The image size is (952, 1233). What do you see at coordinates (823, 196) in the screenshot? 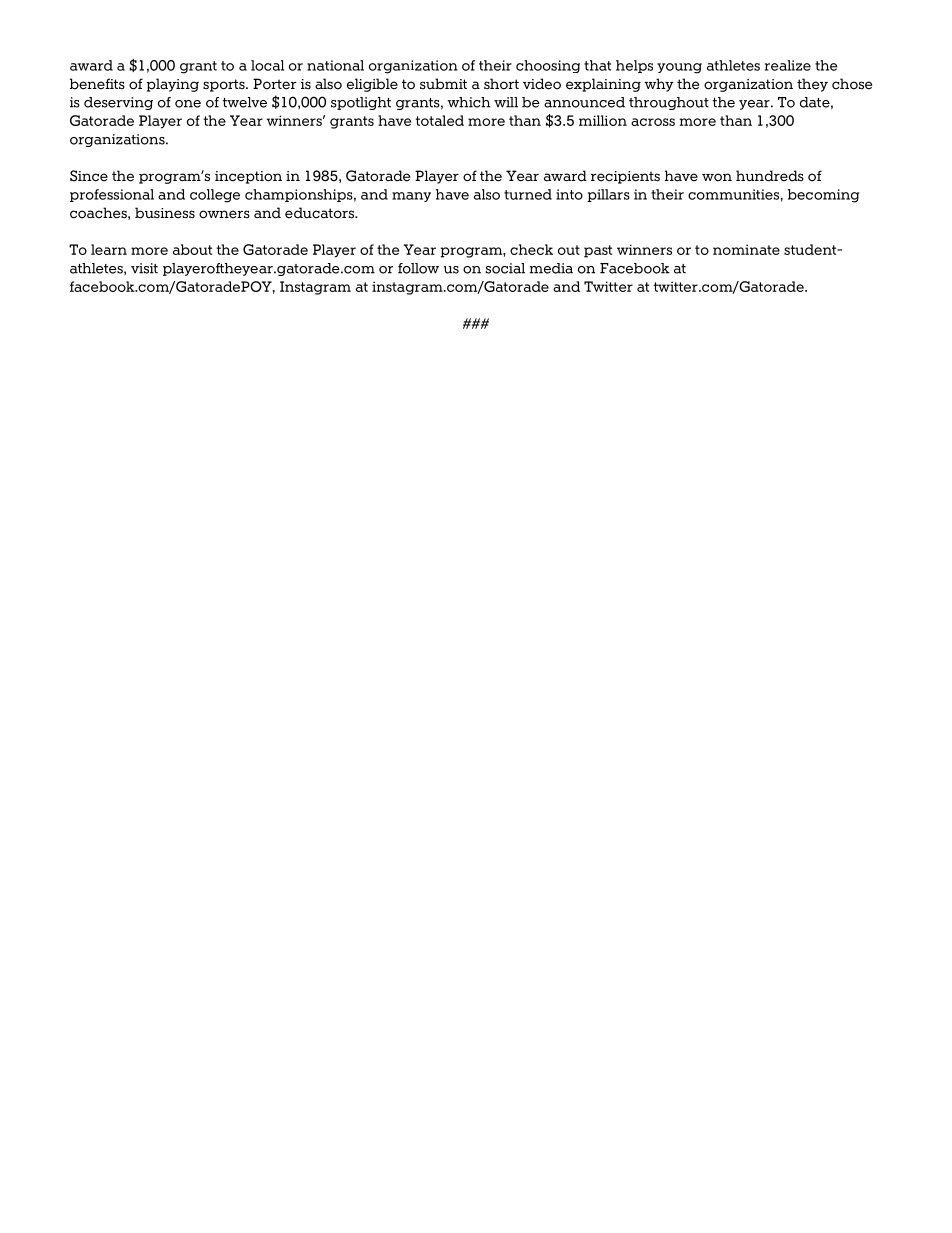
I see `becoming` at bounding box center [823, 196].
